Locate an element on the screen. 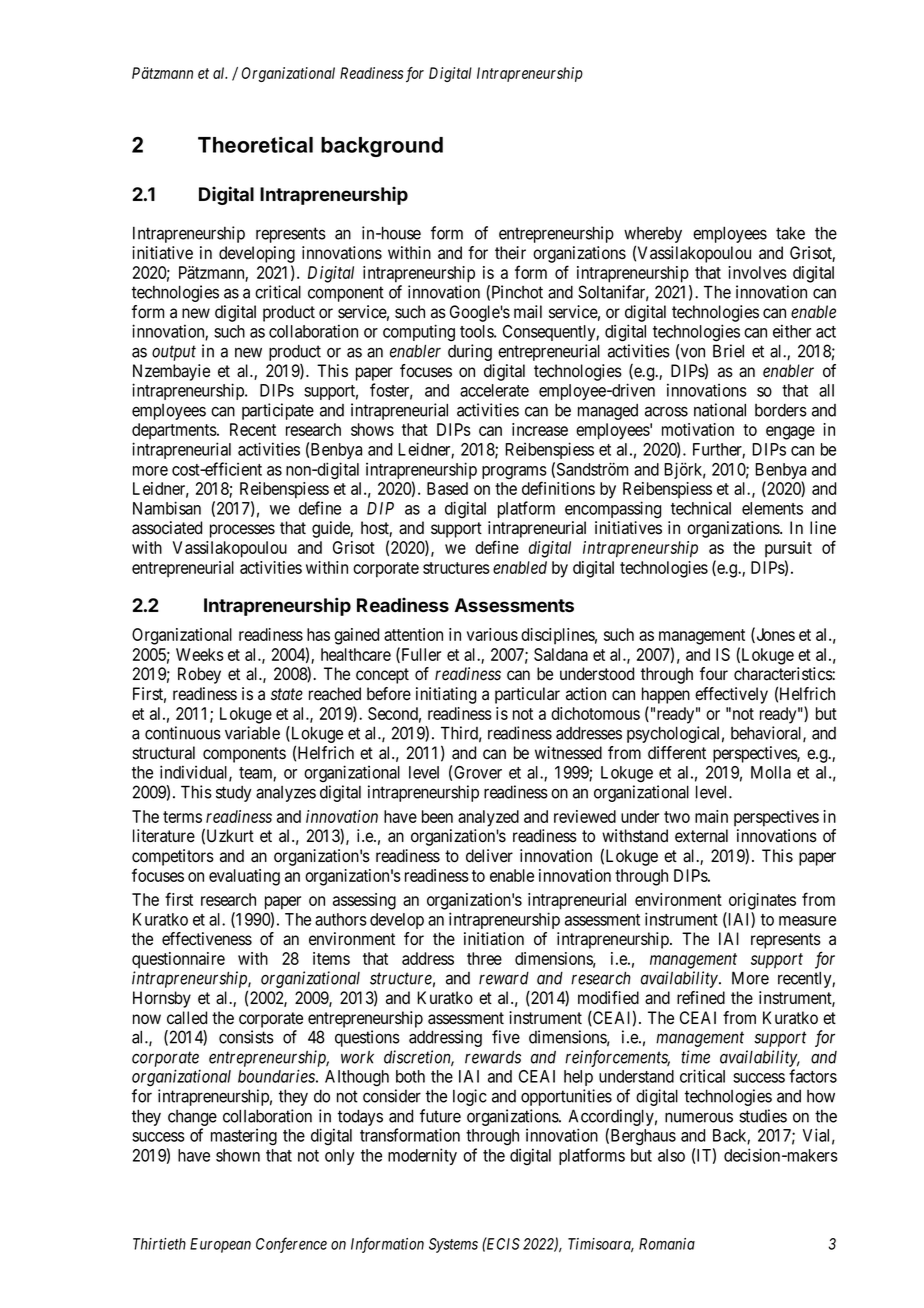 Image resolution: width=924 pixels, height=1308 pixels. Systems is located at coordinates (453, 1245).
